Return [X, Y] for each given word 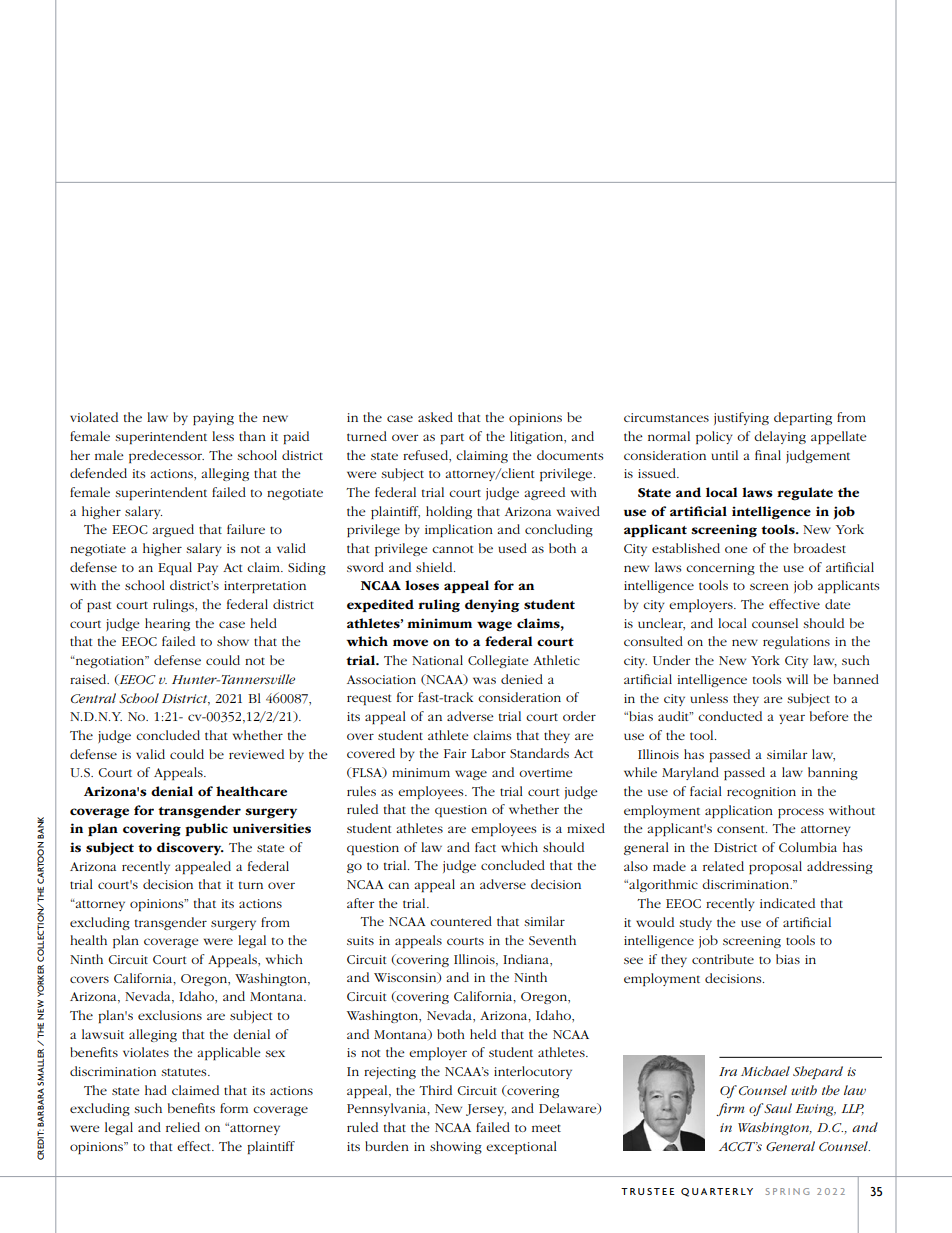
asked [435, 417]
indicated [787, 903]
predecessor [166, 456]
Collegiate [498, 661]
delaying [780, 437]
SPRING [788, 1191]
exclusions [170, 1015]
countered [461, 921]
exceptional [521, 1147]
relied [183, 1127]
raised [89, 679]
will [797, 679]
